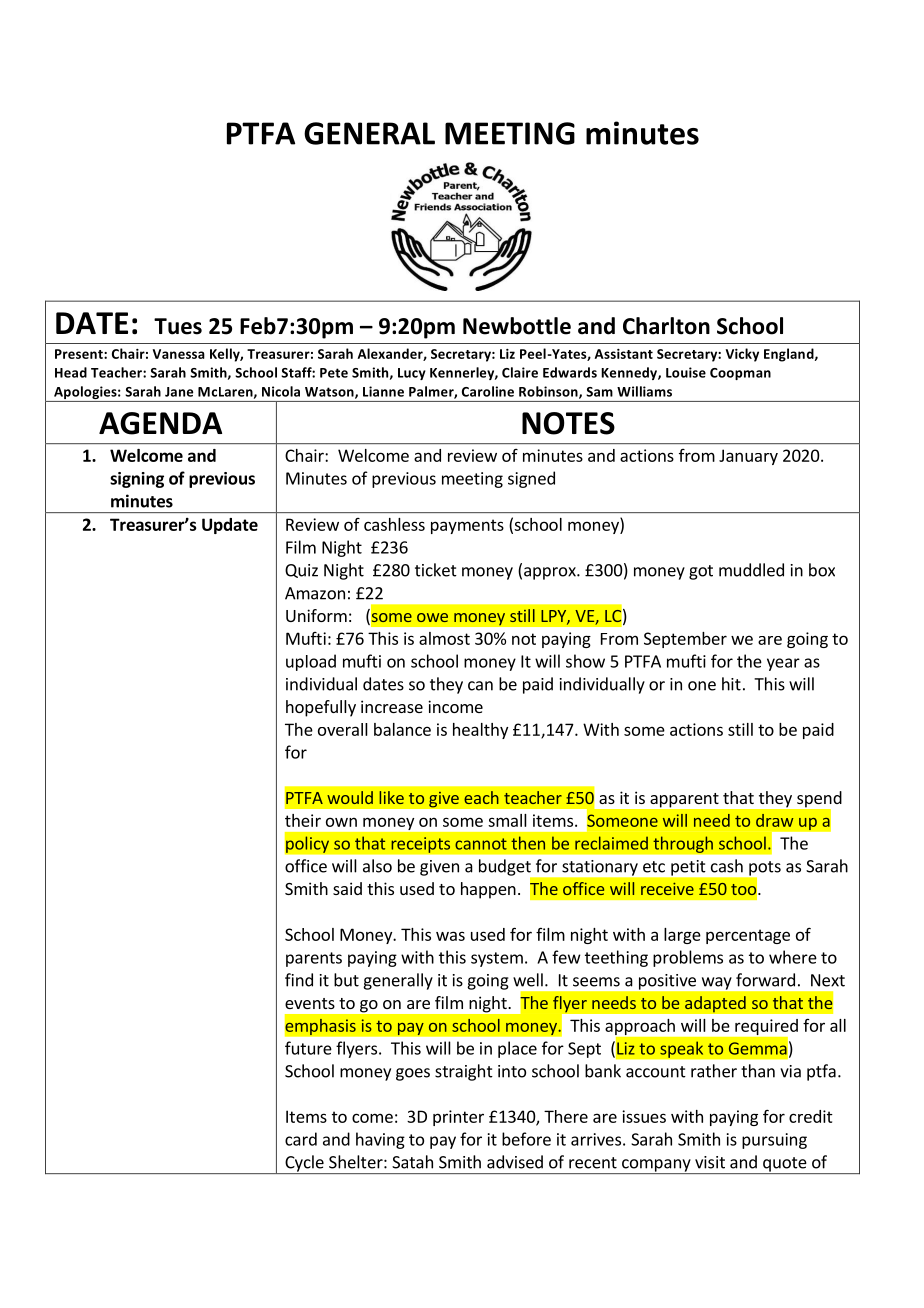 This screenshot has width=924, height=1308. I want to click on healthy, so click(480, 731).
